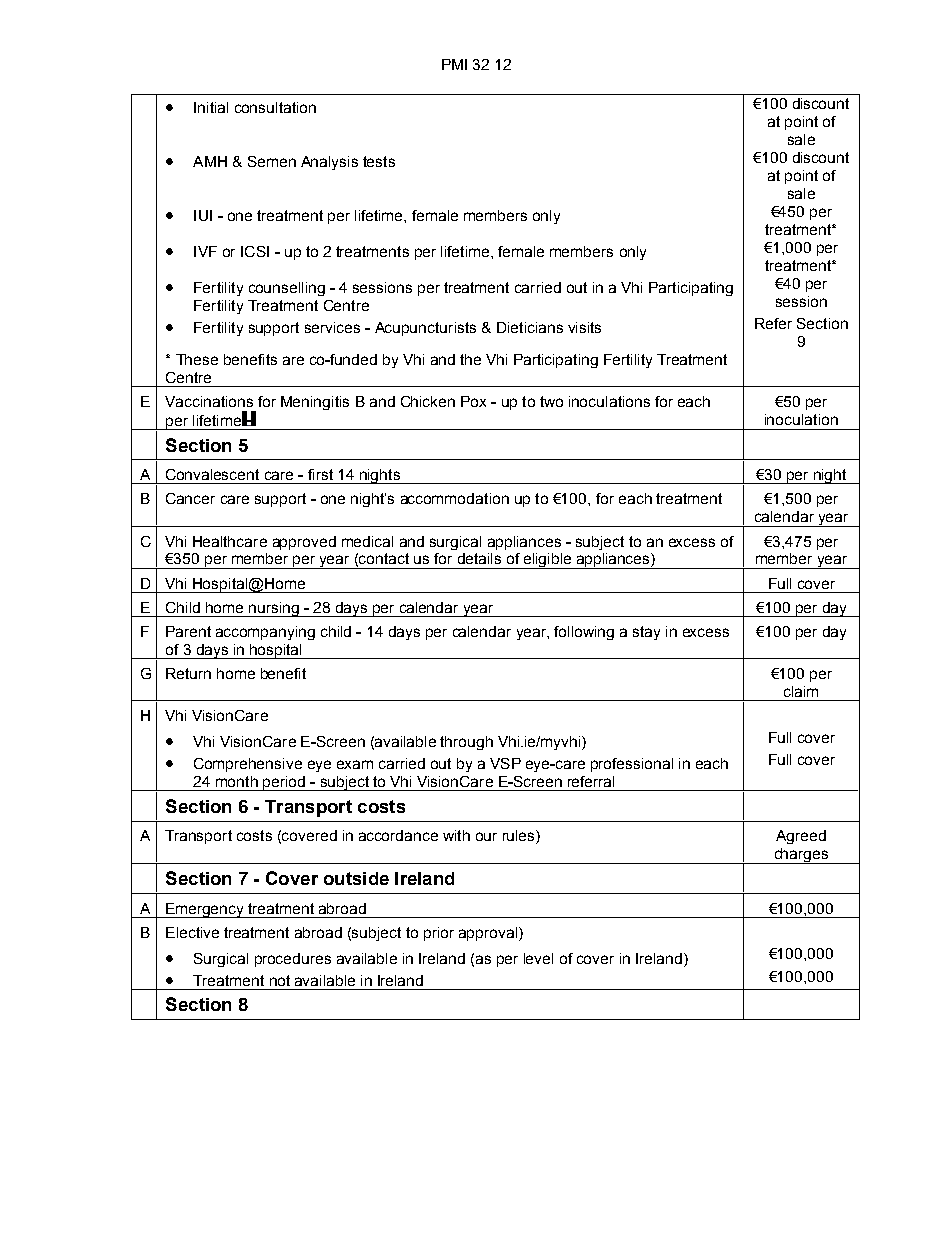 Image resolution: width=952 pixels, height=1233 pixels. Describe the element at coordinates (584, 633) in the screenshot. I see `following` at that location.
